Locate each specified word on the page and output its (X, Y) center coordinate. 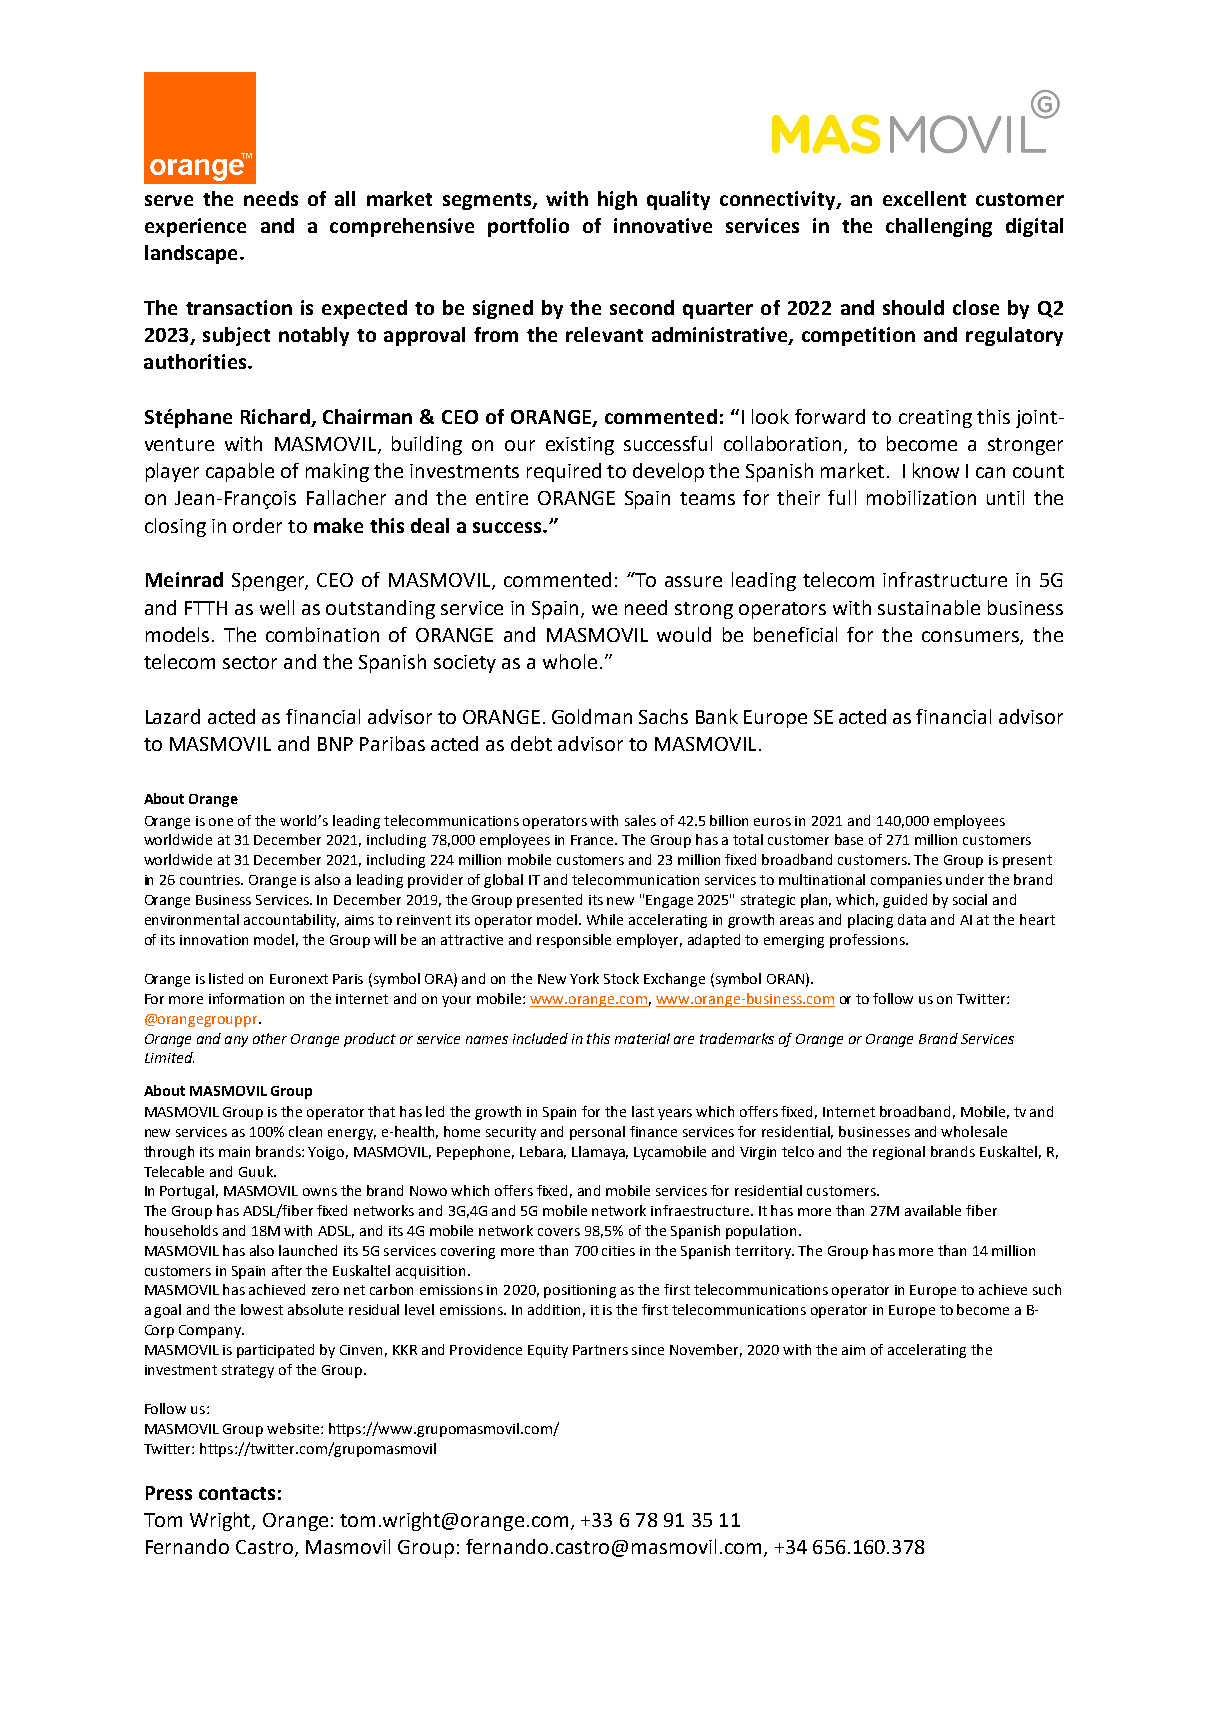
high (617, 200)
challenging (939, 227)
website (293, 1428)
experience (195, 227)
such (1047, 1289)
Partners (600, 1350)
